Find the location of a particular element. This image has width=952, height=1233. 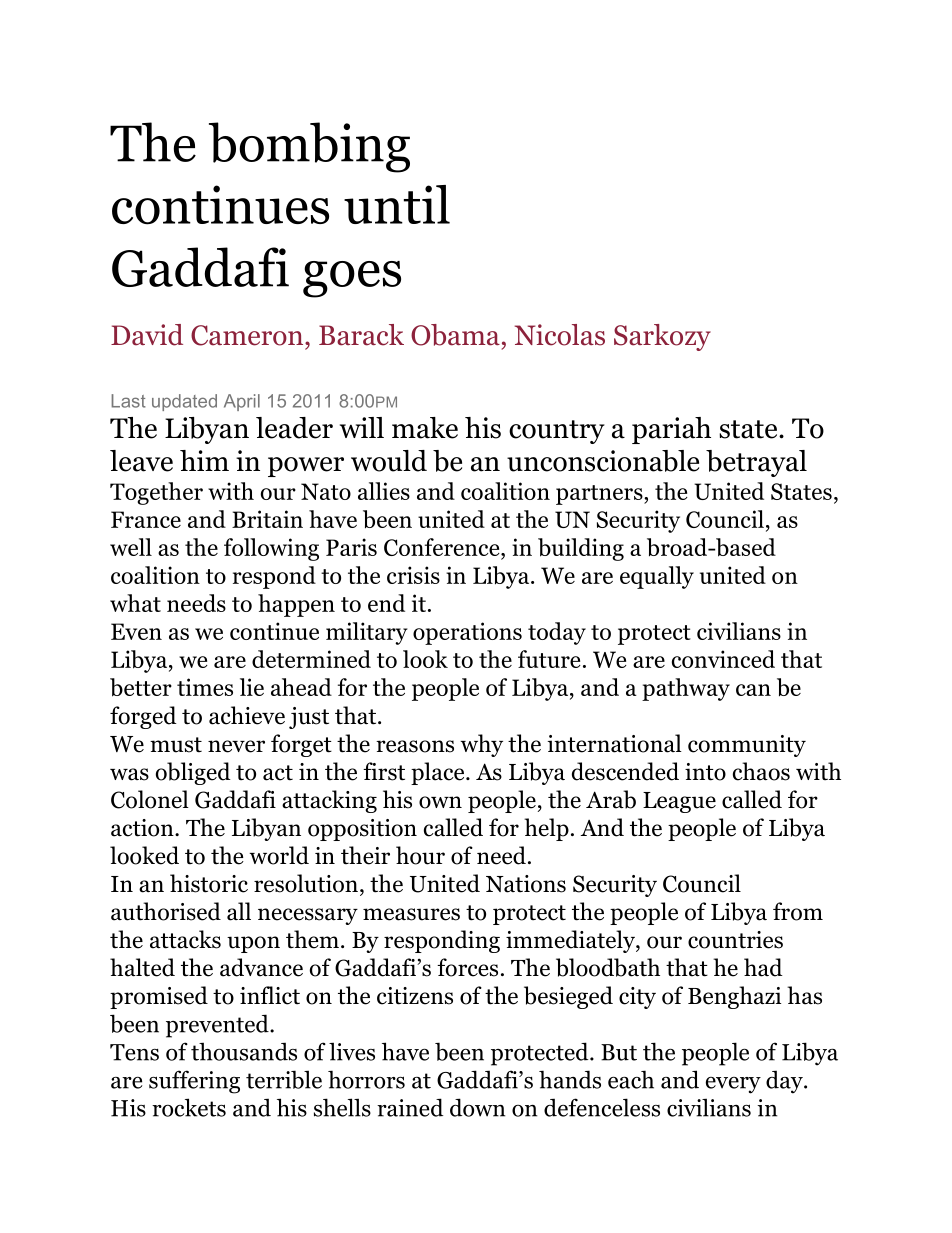

operations is located at coordinates (467, 633).
